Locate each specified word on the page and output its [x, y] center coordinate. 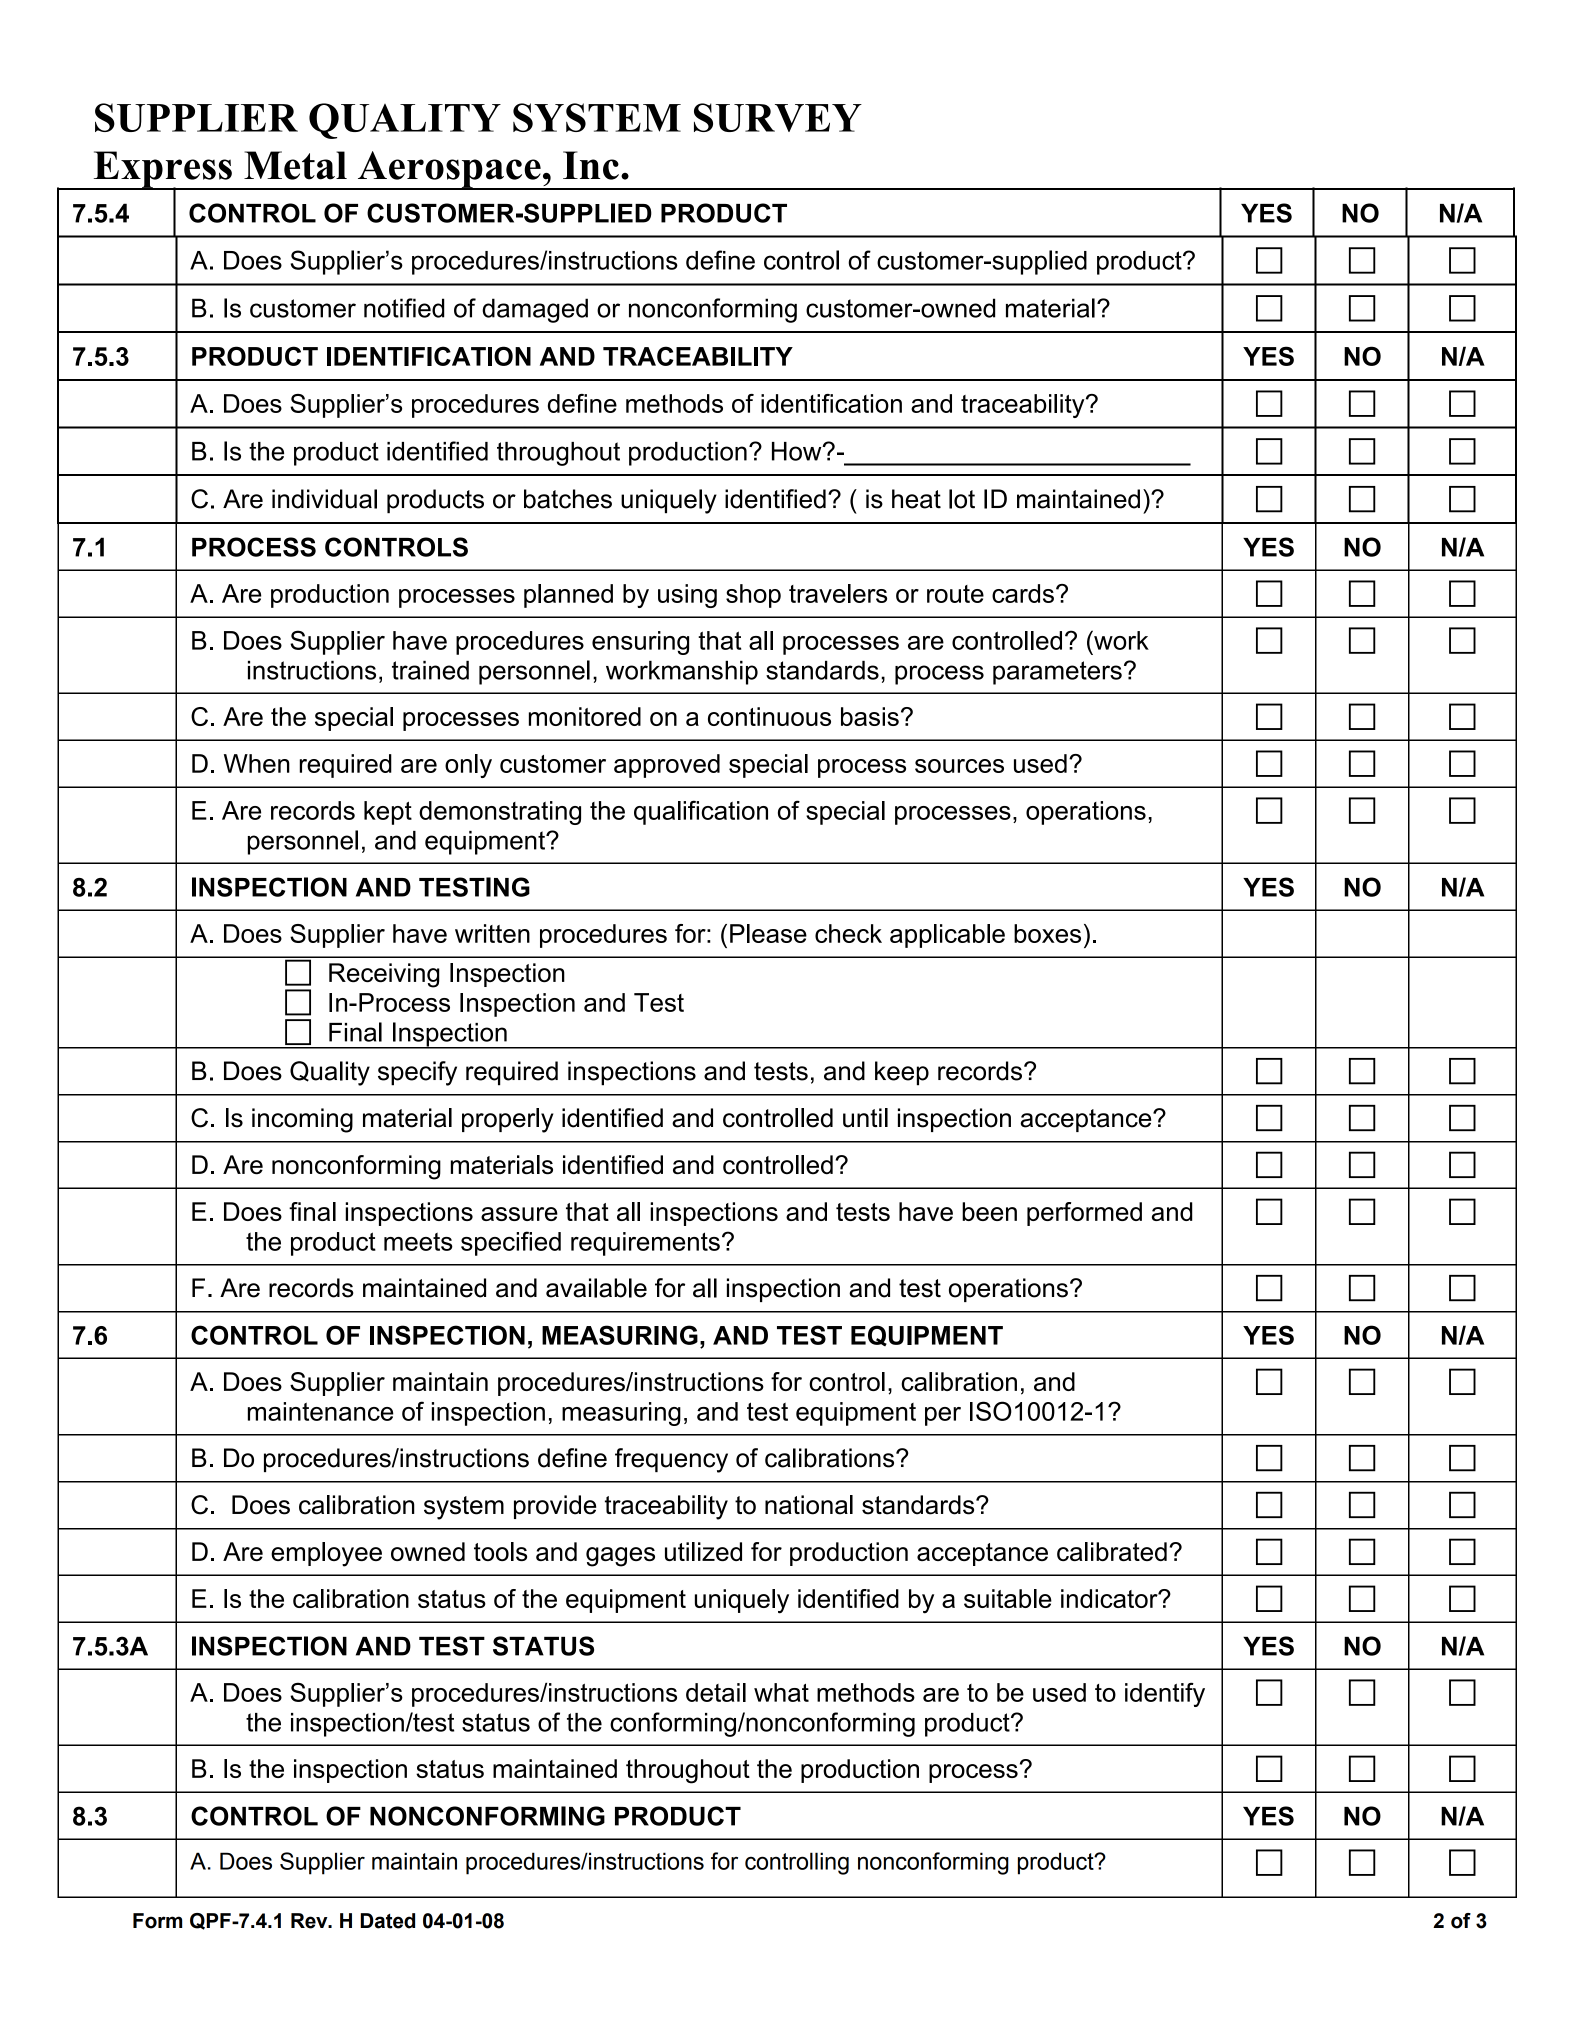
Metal [295, 165]
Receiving [384, 975]
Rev [310, 1921]
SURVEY [778, 117]
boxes [1047, 933]
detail [716, 1692]
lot [962, 499]
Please [768, 933]
